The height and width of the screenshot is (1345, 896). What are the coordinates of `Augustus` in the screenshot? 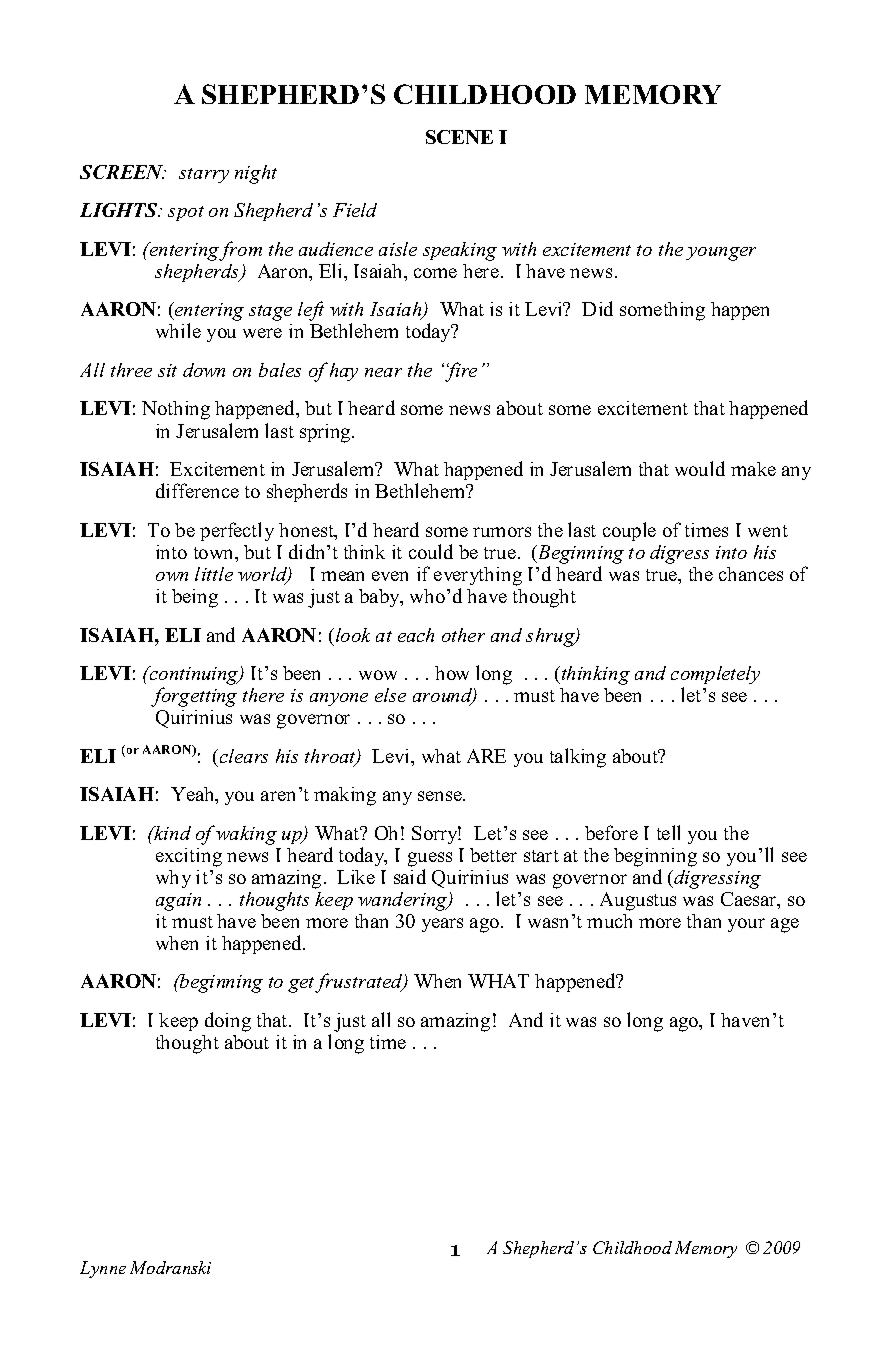 It's located at (638, 901).
